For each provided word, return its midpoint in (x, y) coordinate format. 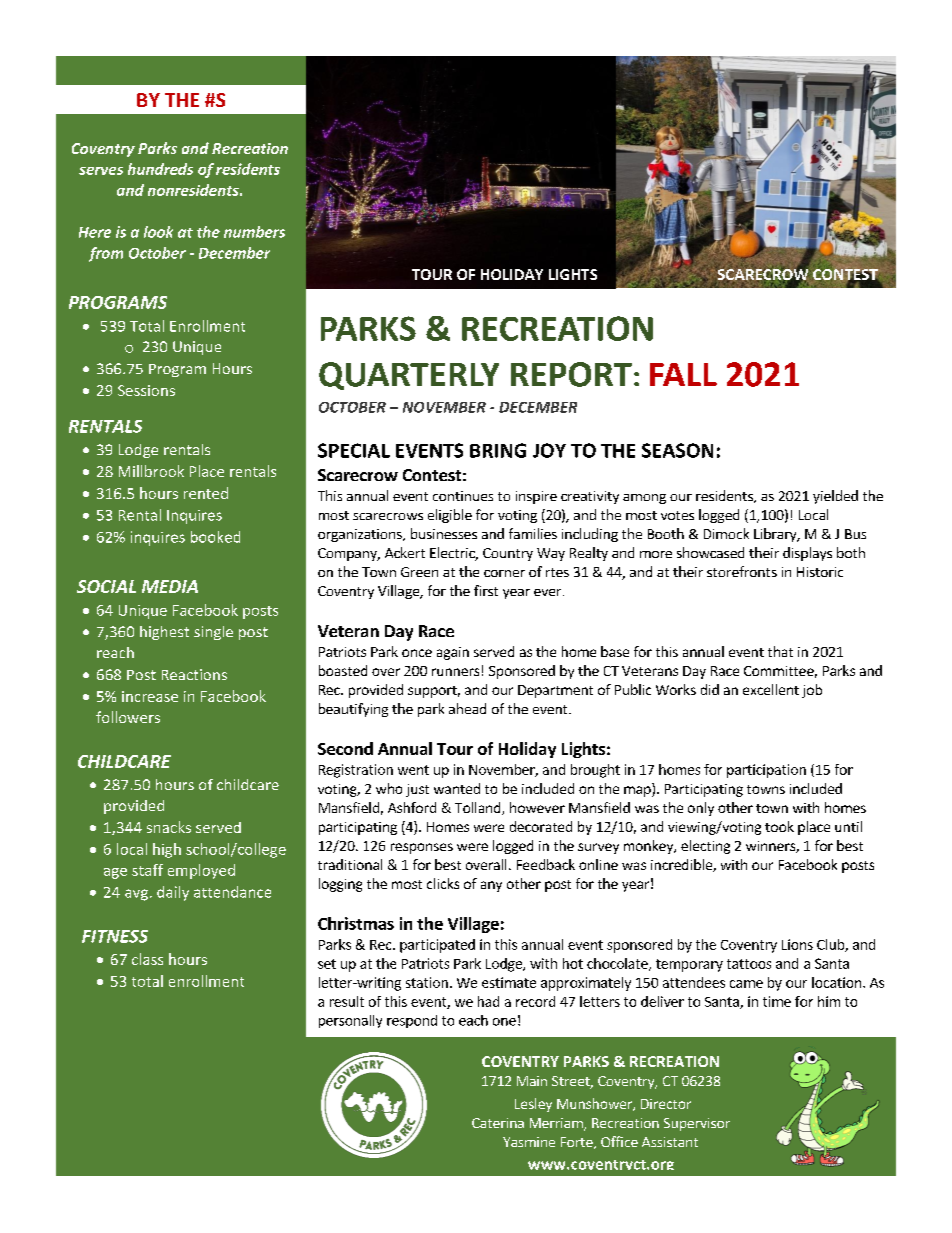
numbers (254, 232)
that (780, 651)
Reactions (194, 674)
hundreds (160, 169)
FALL (683, 374)
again (453, 653)
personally (350, 1021)
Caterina (498, 1123)
